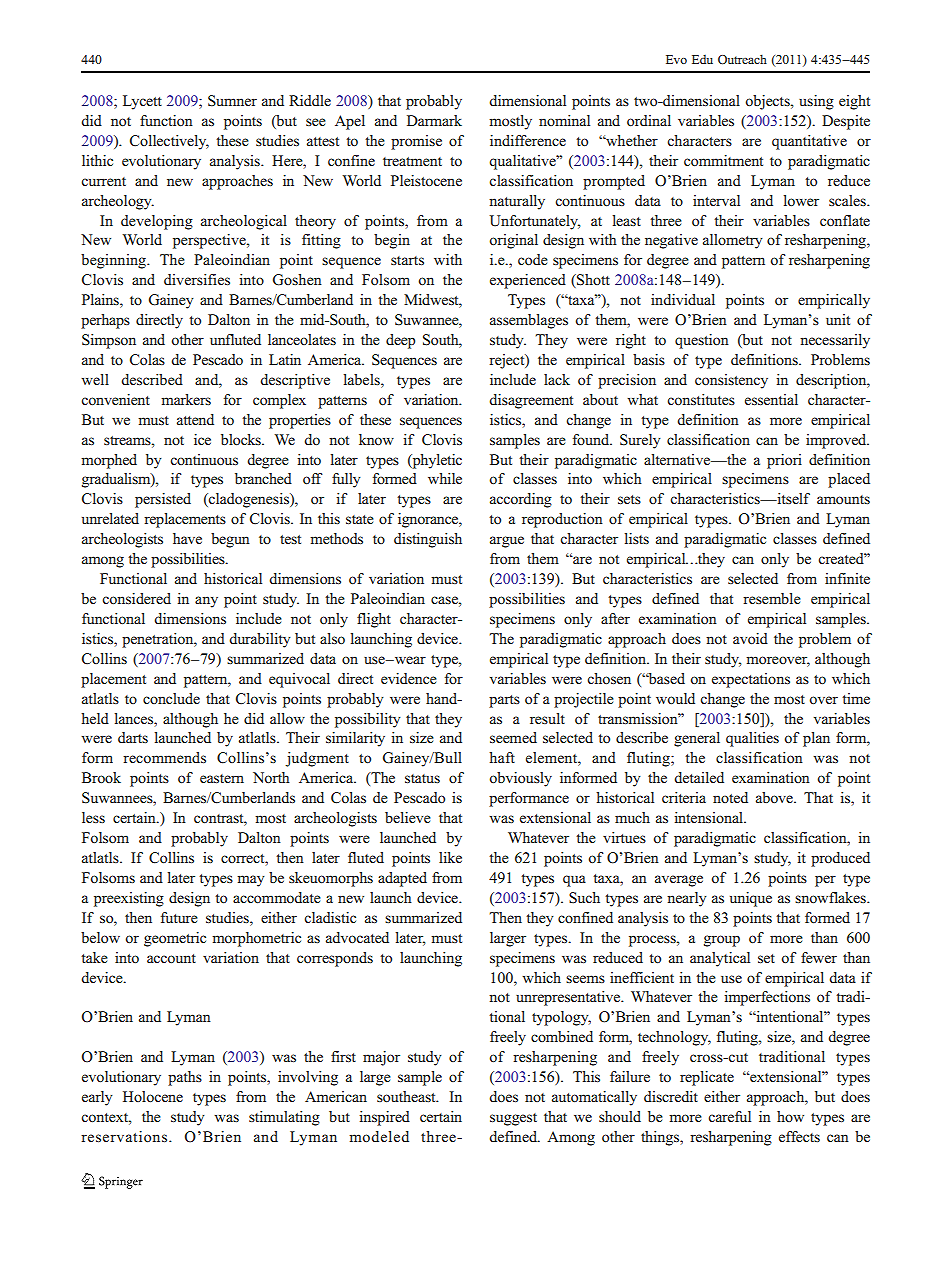 The width and height of the screenshot is (952, 1265). What do you see at coordinates (507, 542) in the screenshot?
I see `argue` at bounding box center [507, 542].
